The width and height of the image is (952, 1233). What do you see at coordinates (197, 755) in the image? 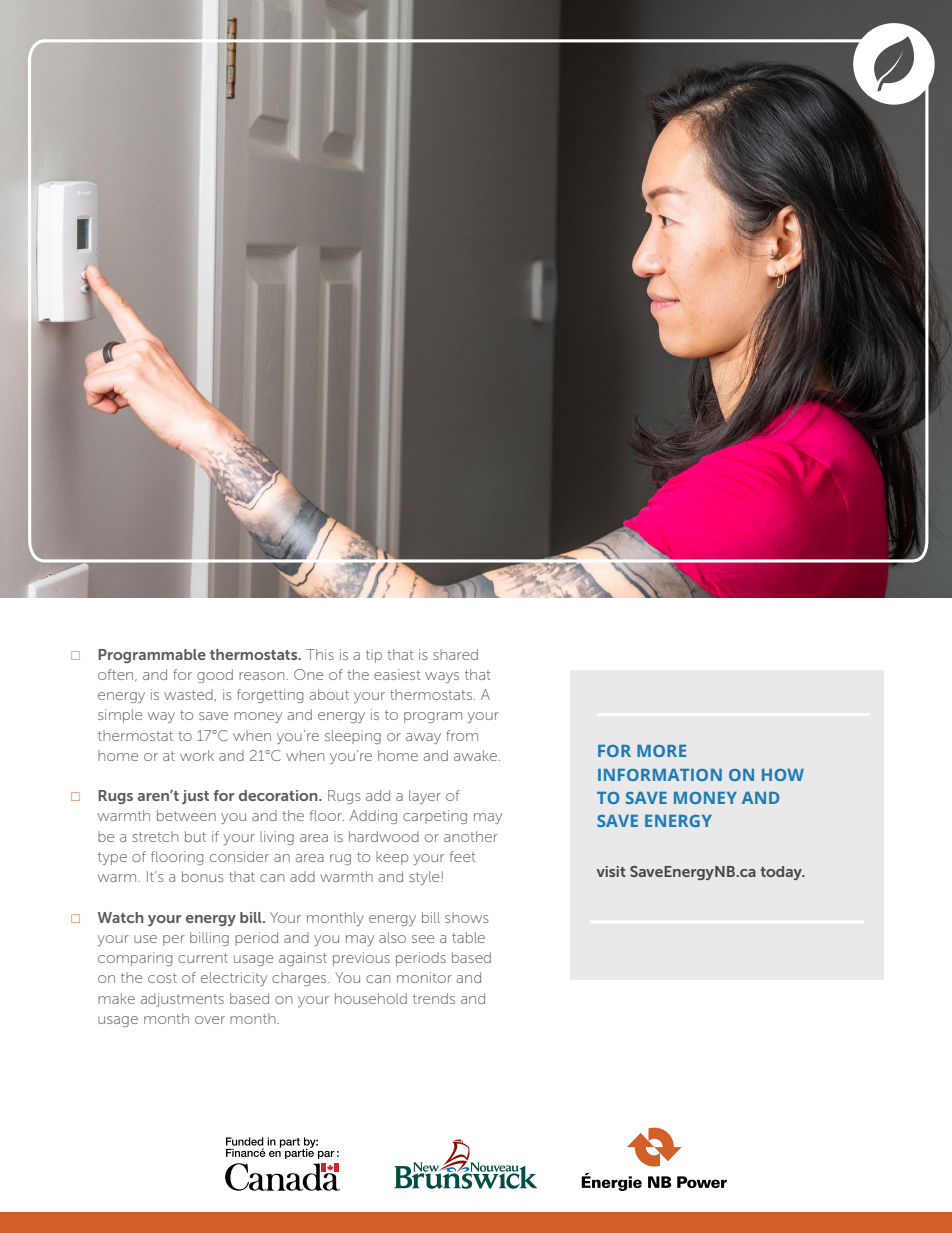
I see `work` at bounding box center [197, 755].
